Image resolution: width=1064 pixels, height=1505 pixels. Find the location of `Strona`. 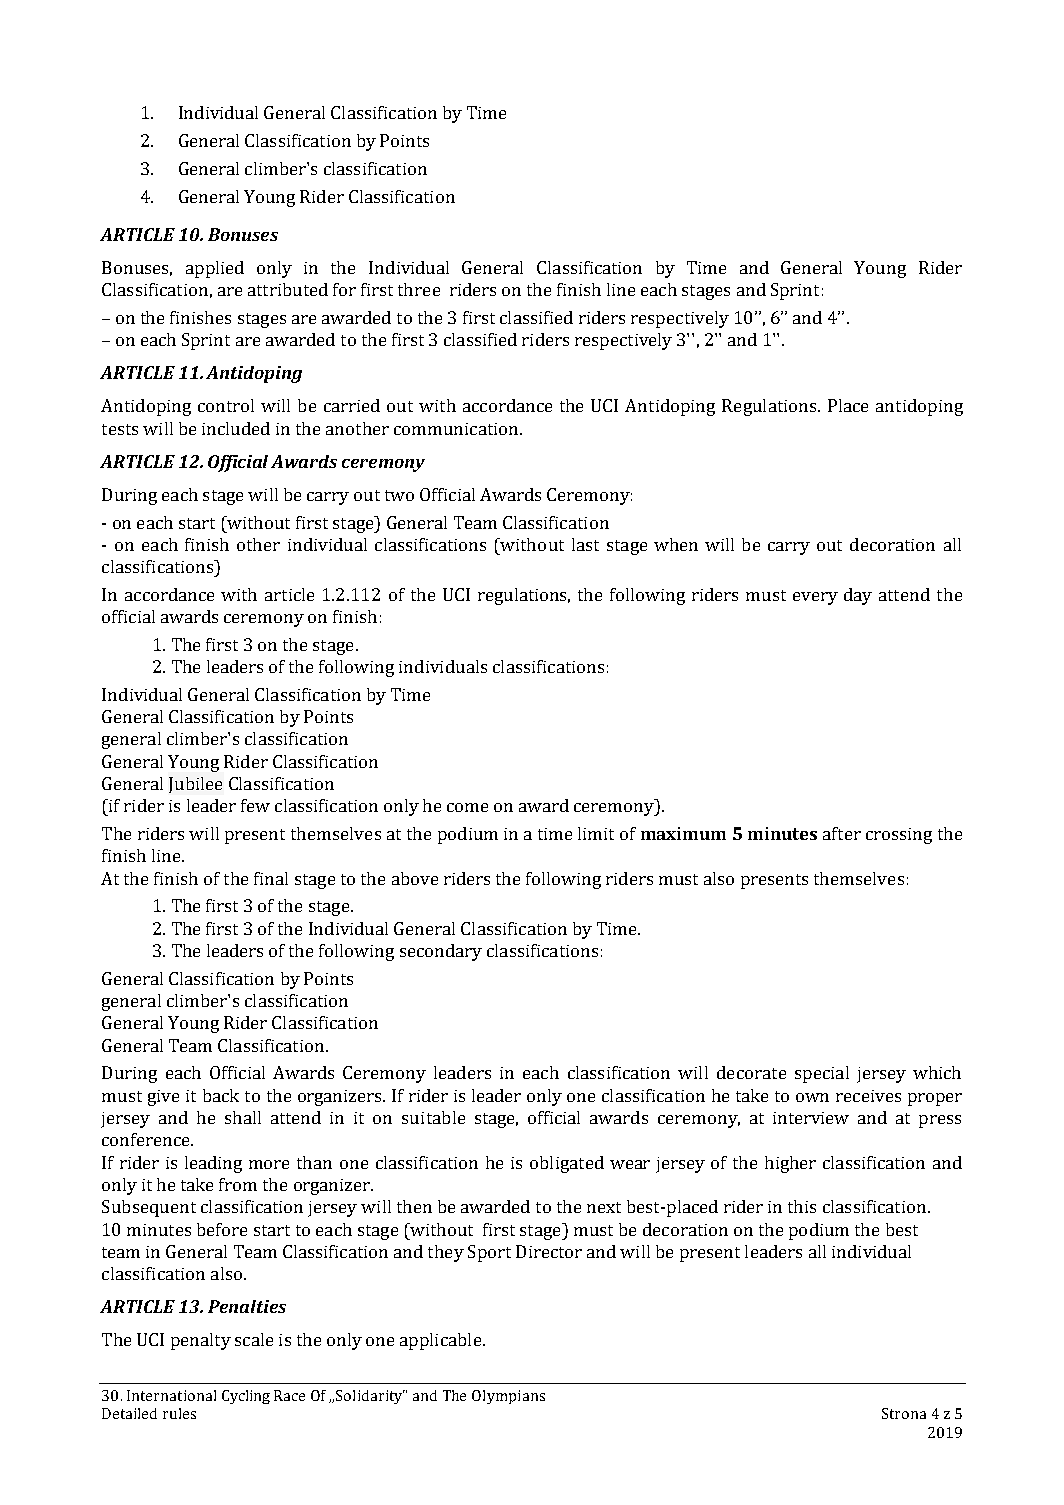

Strona is located at coordinates (904, 1413).
